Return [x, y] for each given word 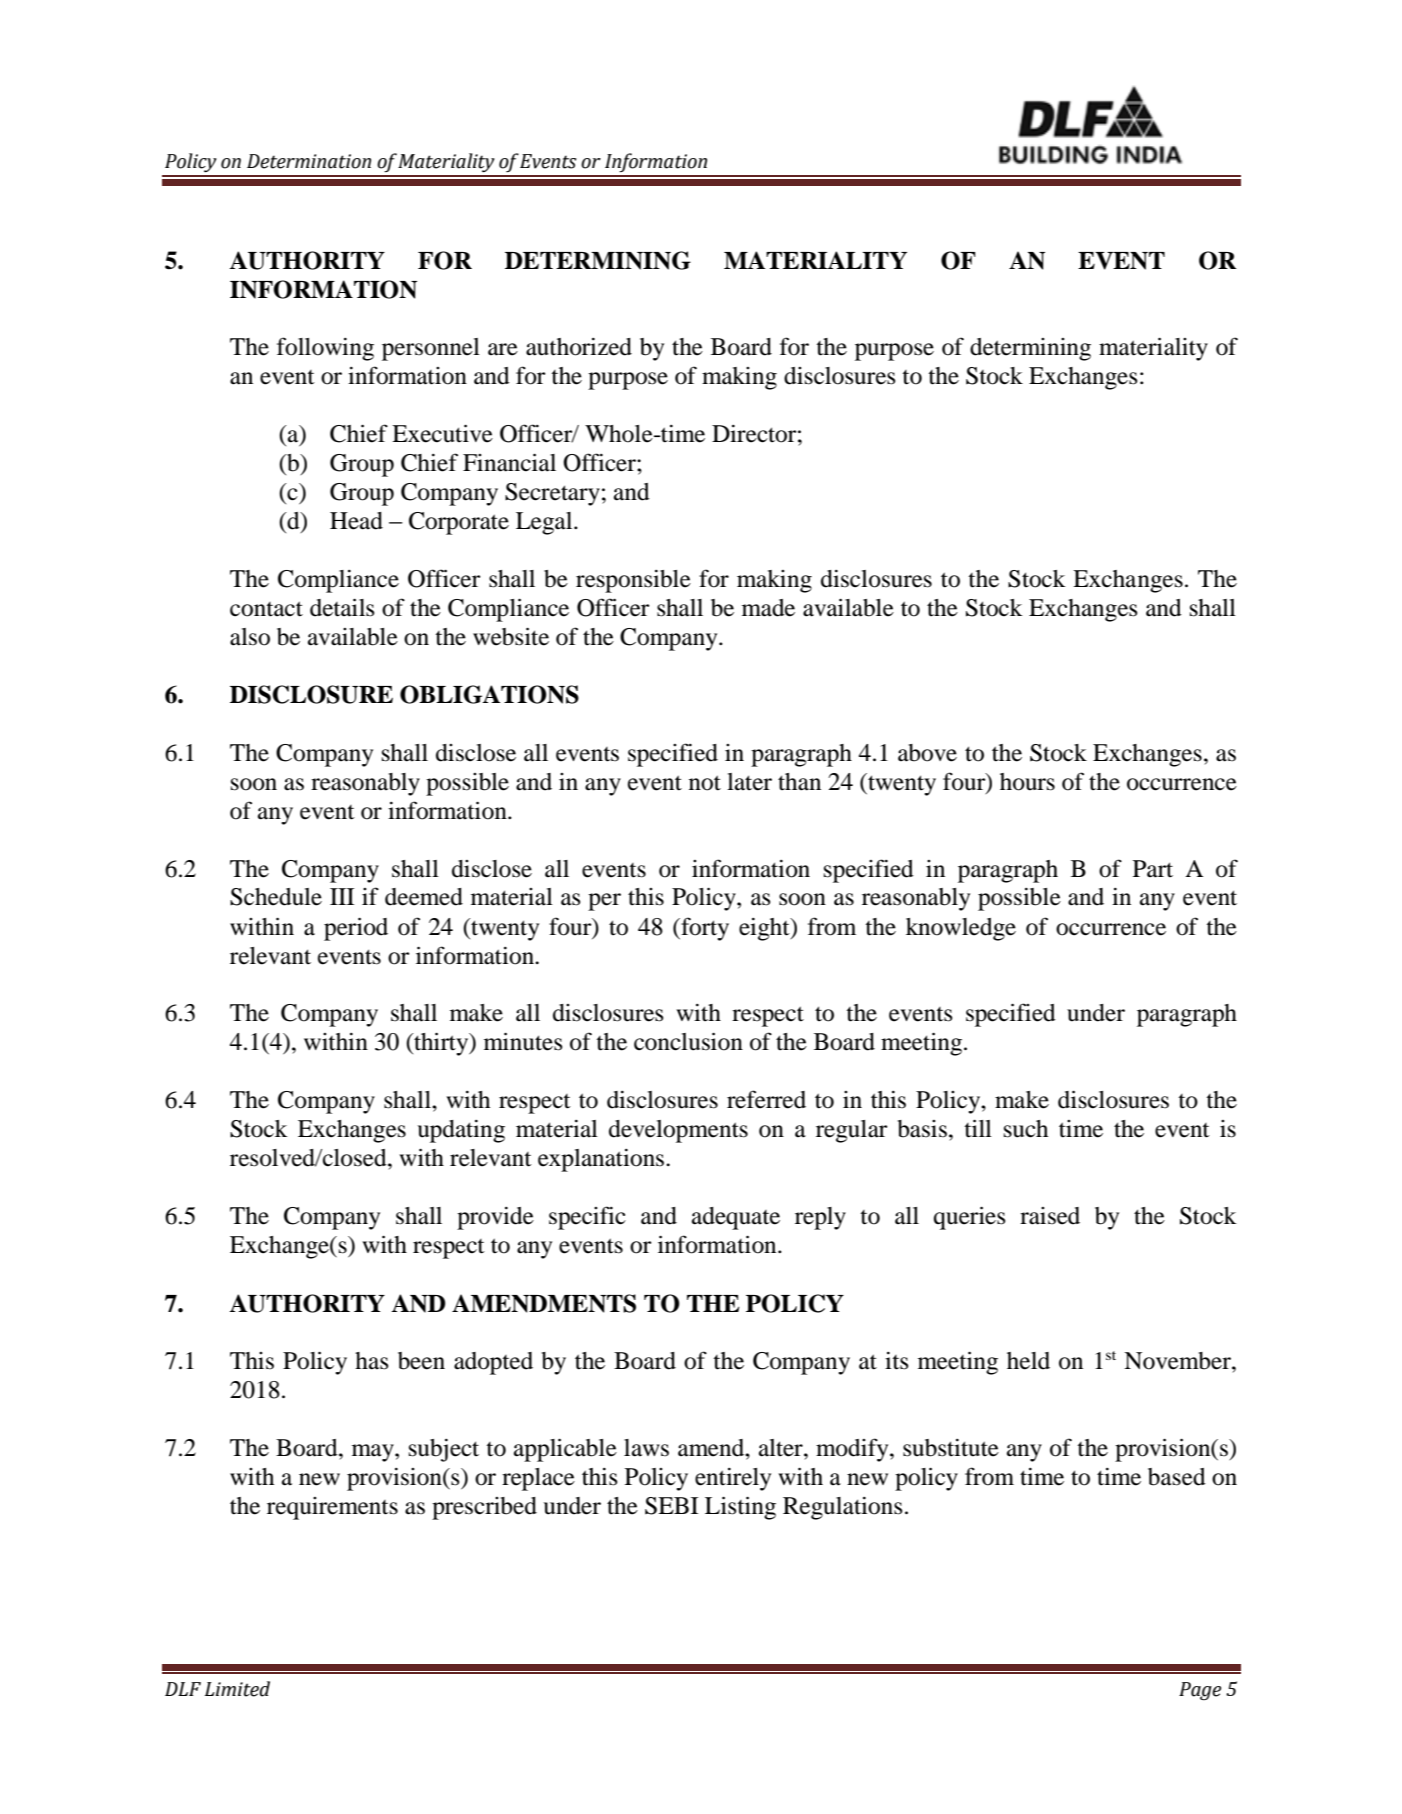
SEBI [671, 1506]
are [503, 349]
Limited [237, 1689]
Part [1153, 869]
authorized [579, 347]
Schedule [276, 897]
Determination [309, 161]
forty [704, 929]
